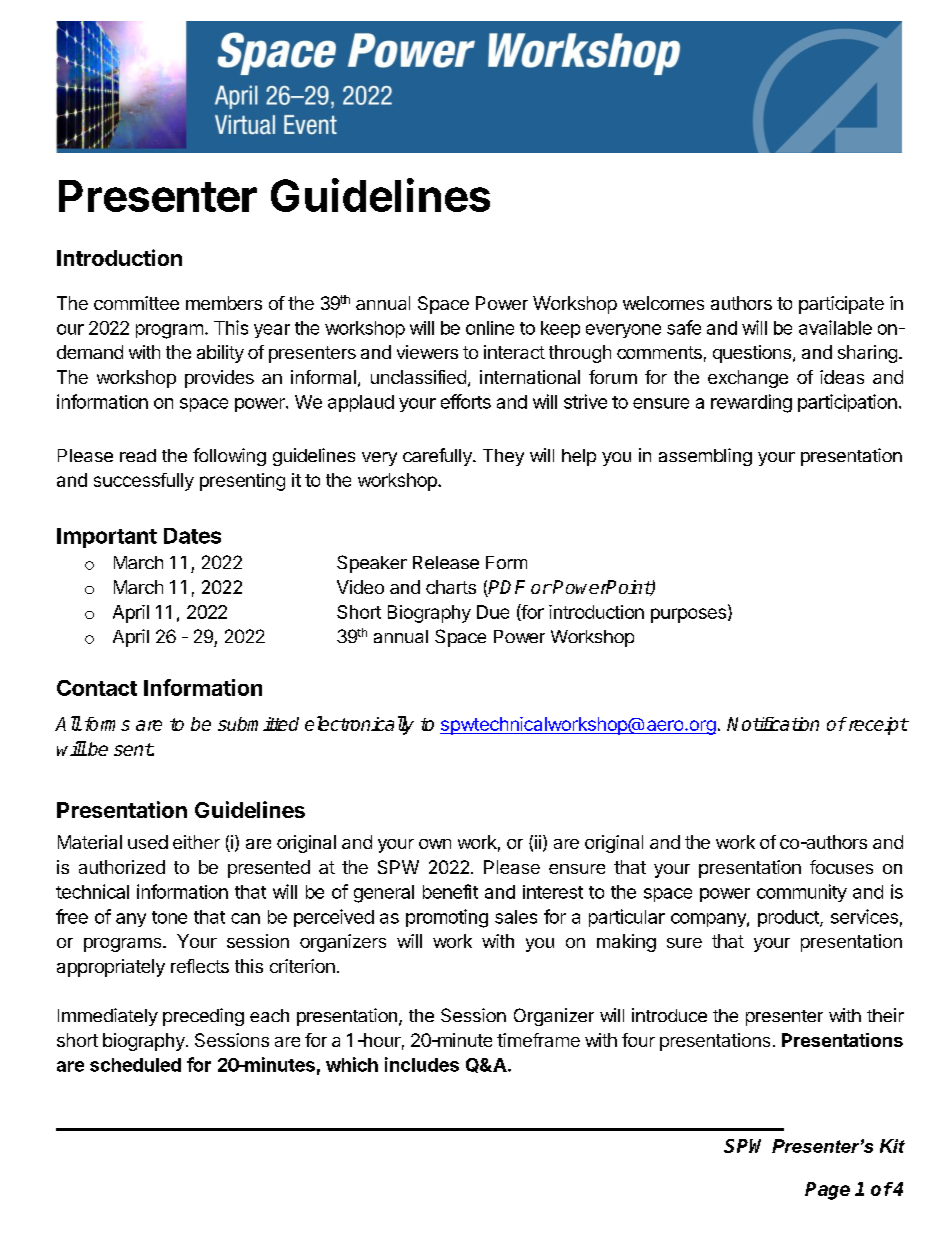  I want to click on reflects, so click(200, 966).
